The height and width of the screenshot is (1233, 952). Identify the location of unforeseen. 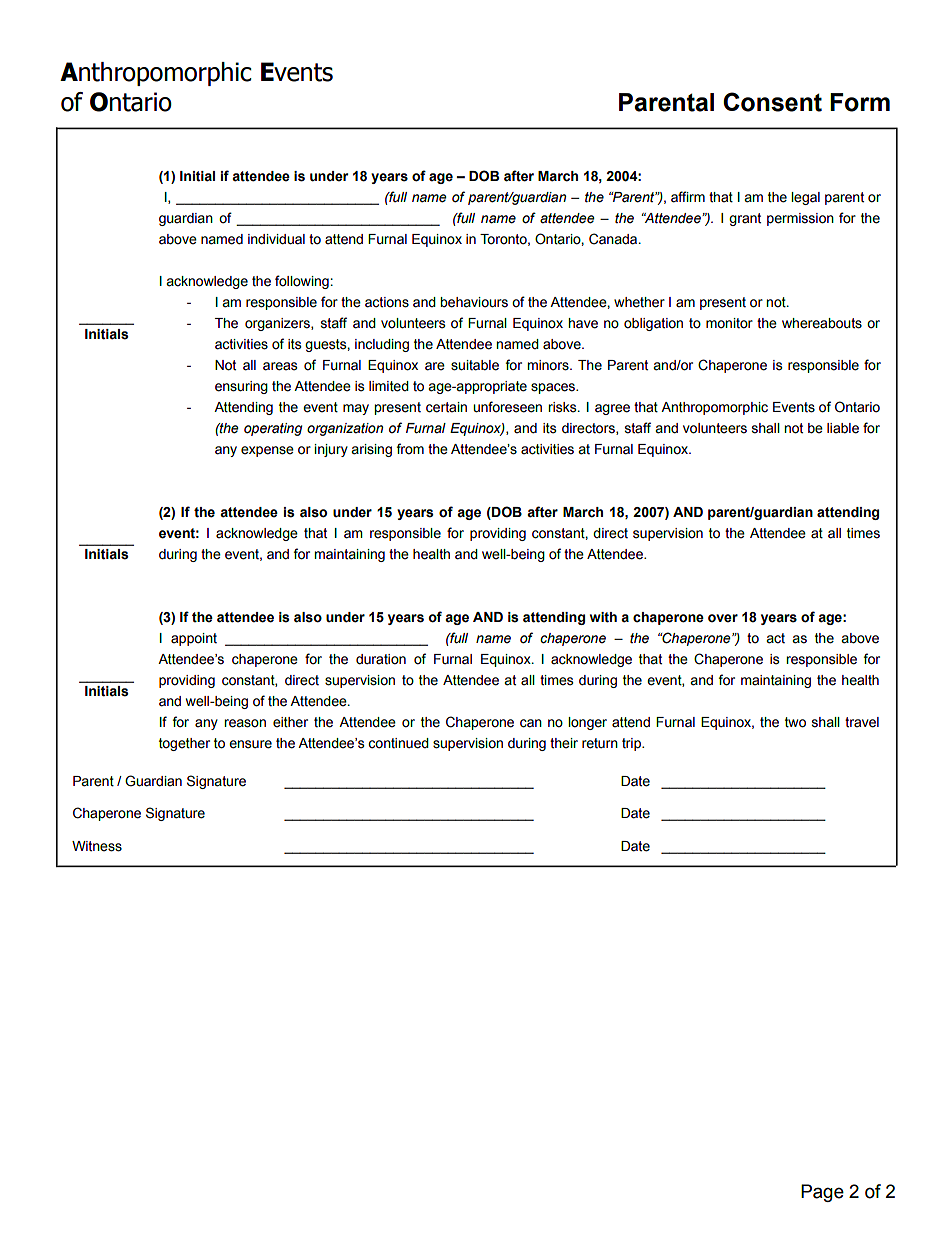
(507, 407).
